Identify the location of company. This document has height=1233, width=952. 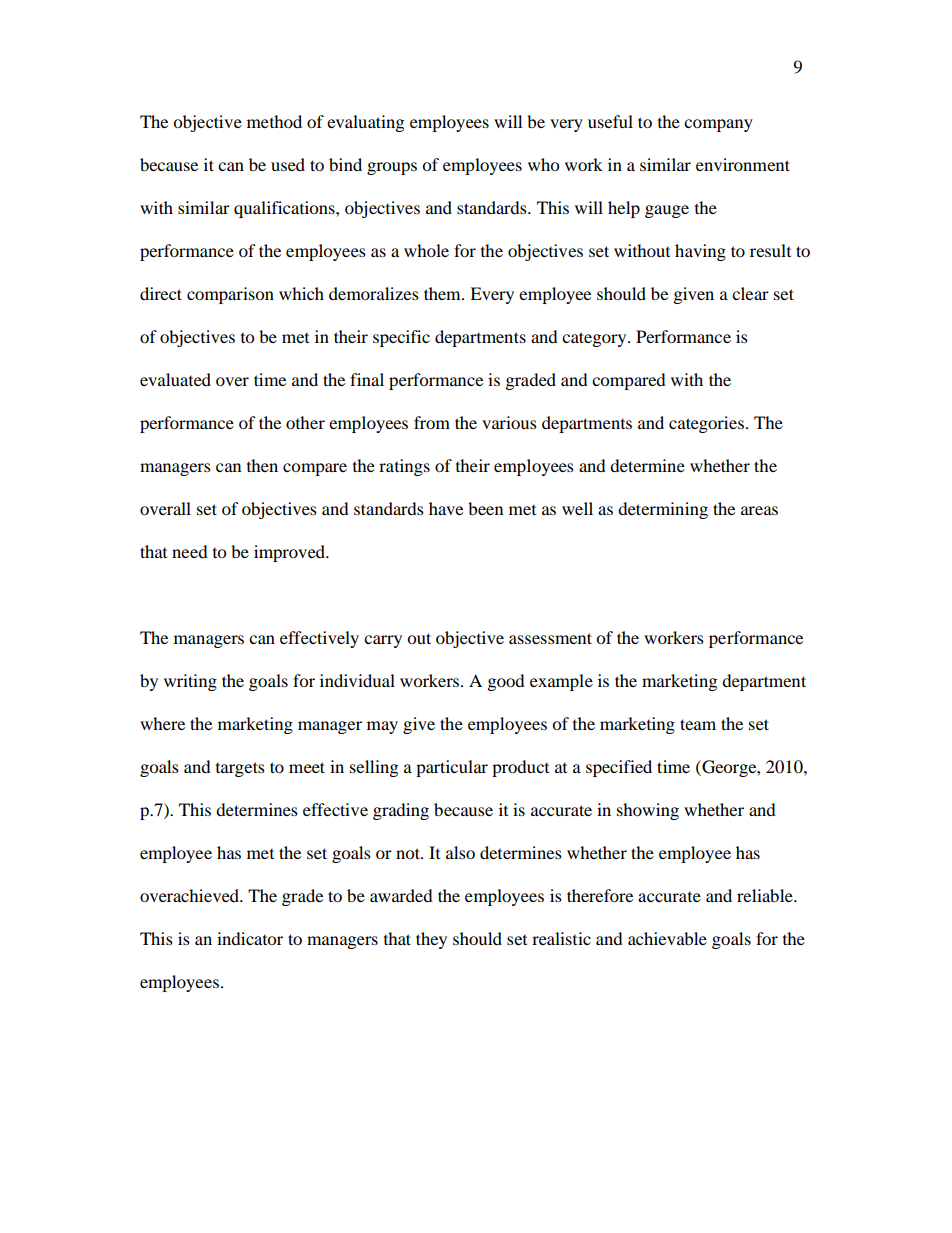
(718, 125).
